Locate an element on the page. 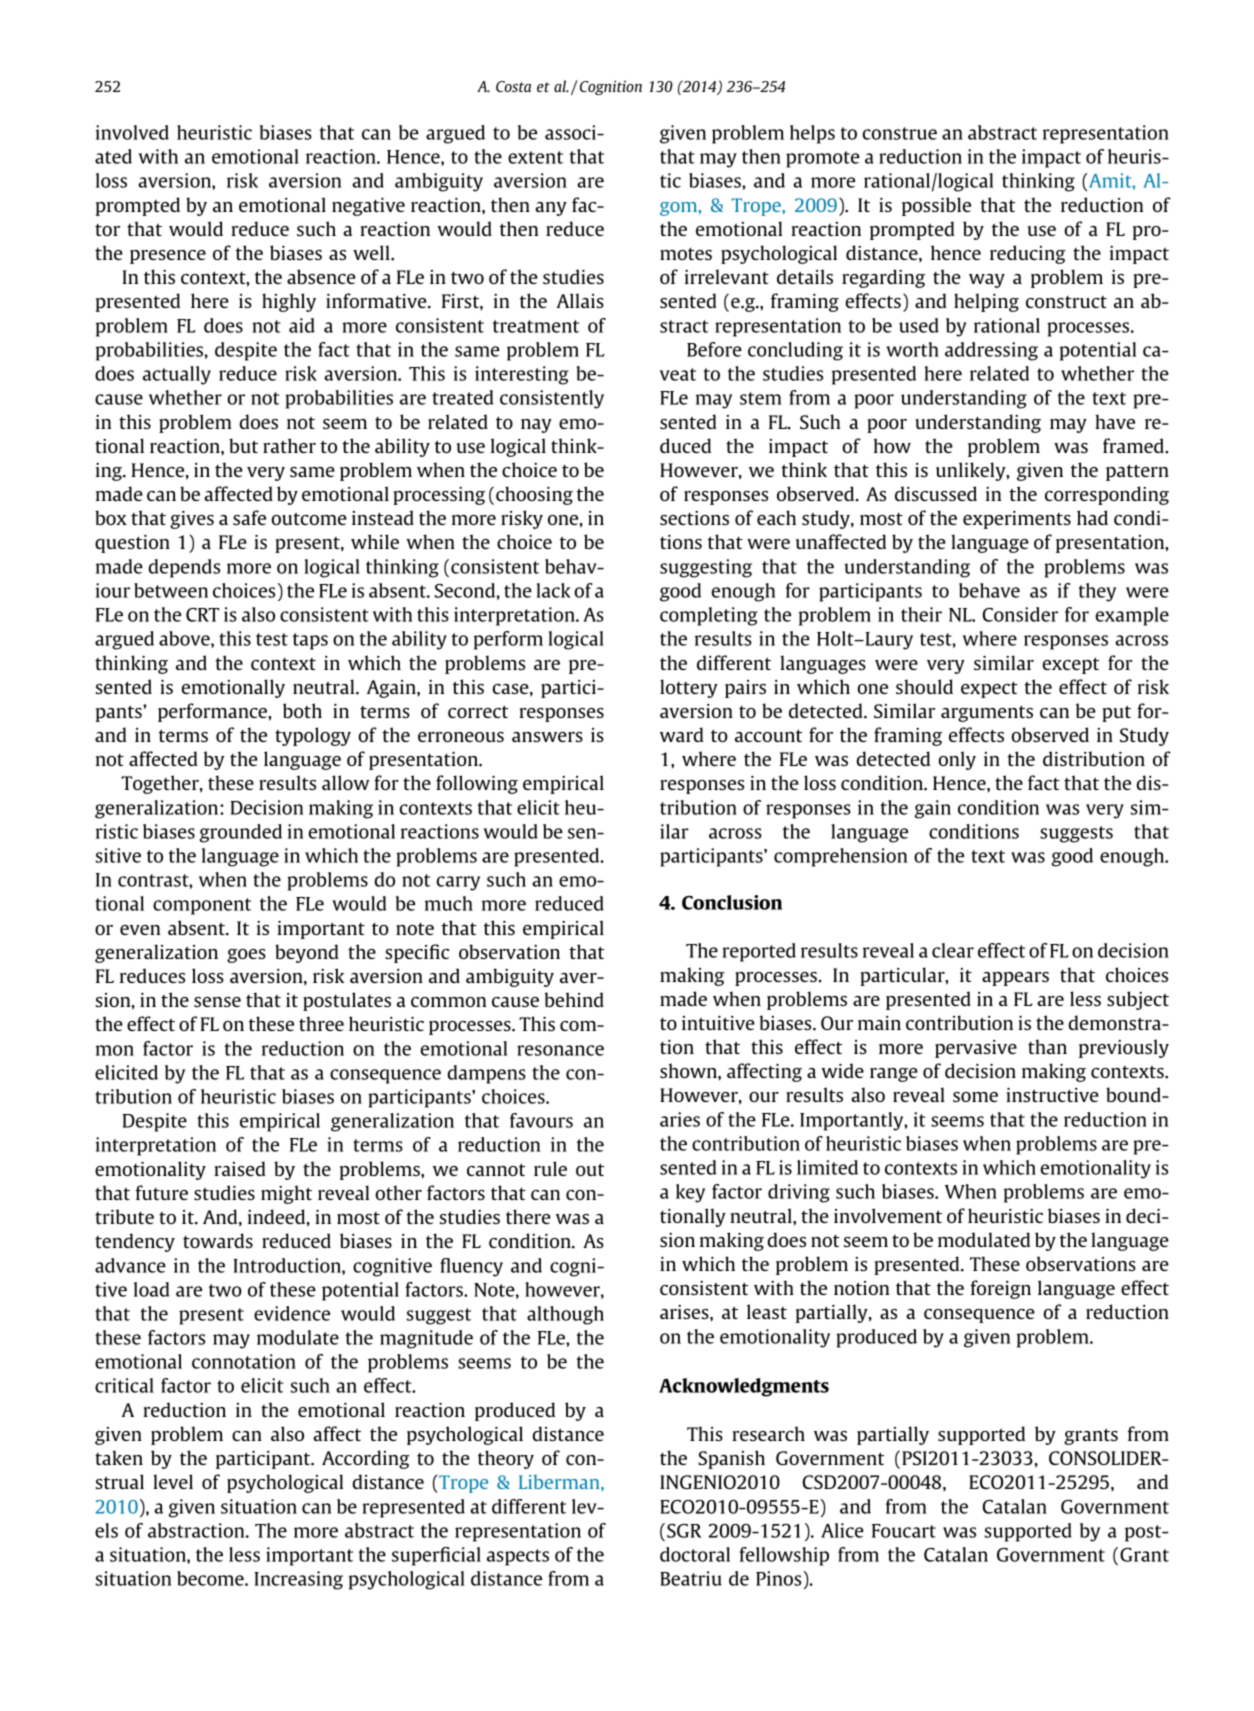 The height and width of the page is (1711, 1254). key is located at coordinates (690, 1193).
